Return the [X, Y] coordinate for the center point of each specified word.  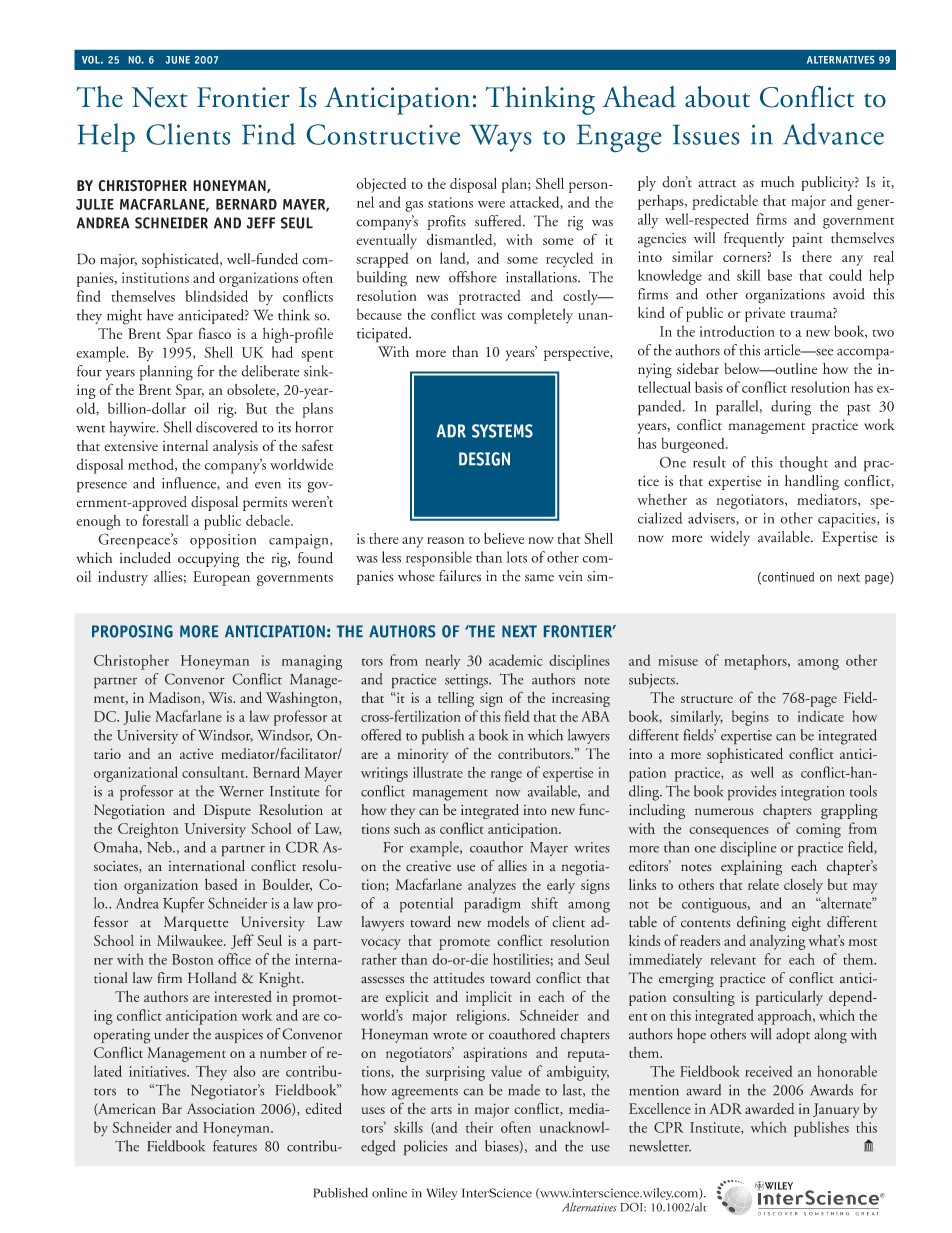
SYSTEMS [502, 431]
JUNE [178, 60]
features [235, 1146]
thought [804, 464]
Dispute [227, 811]
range [506, 776]
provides [752, 793]
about [717, 97]
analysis [235, 447]
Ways [500, 138]
